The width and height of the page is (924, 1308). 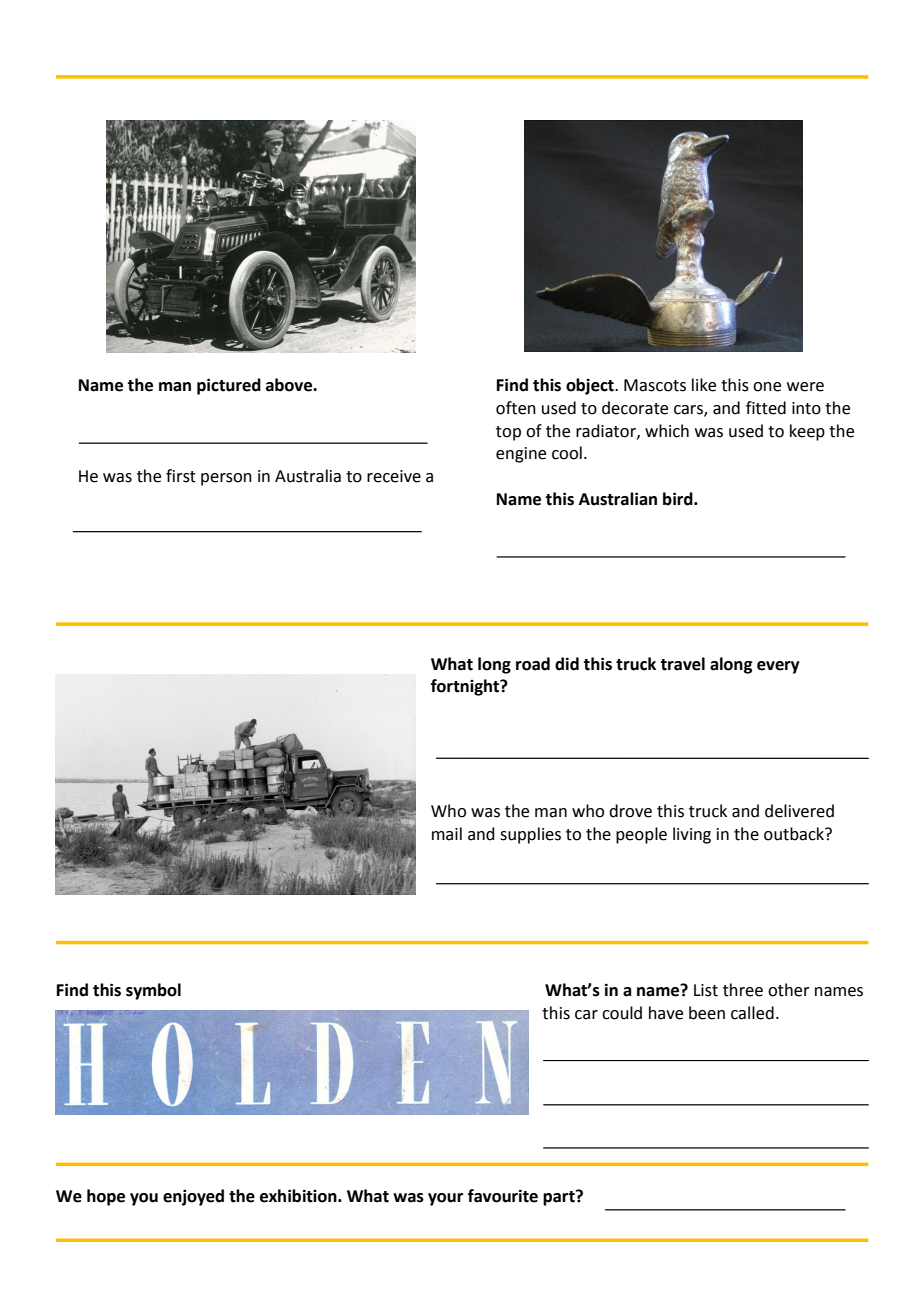 I want to click on pictured, so click(x=229, y=386).
